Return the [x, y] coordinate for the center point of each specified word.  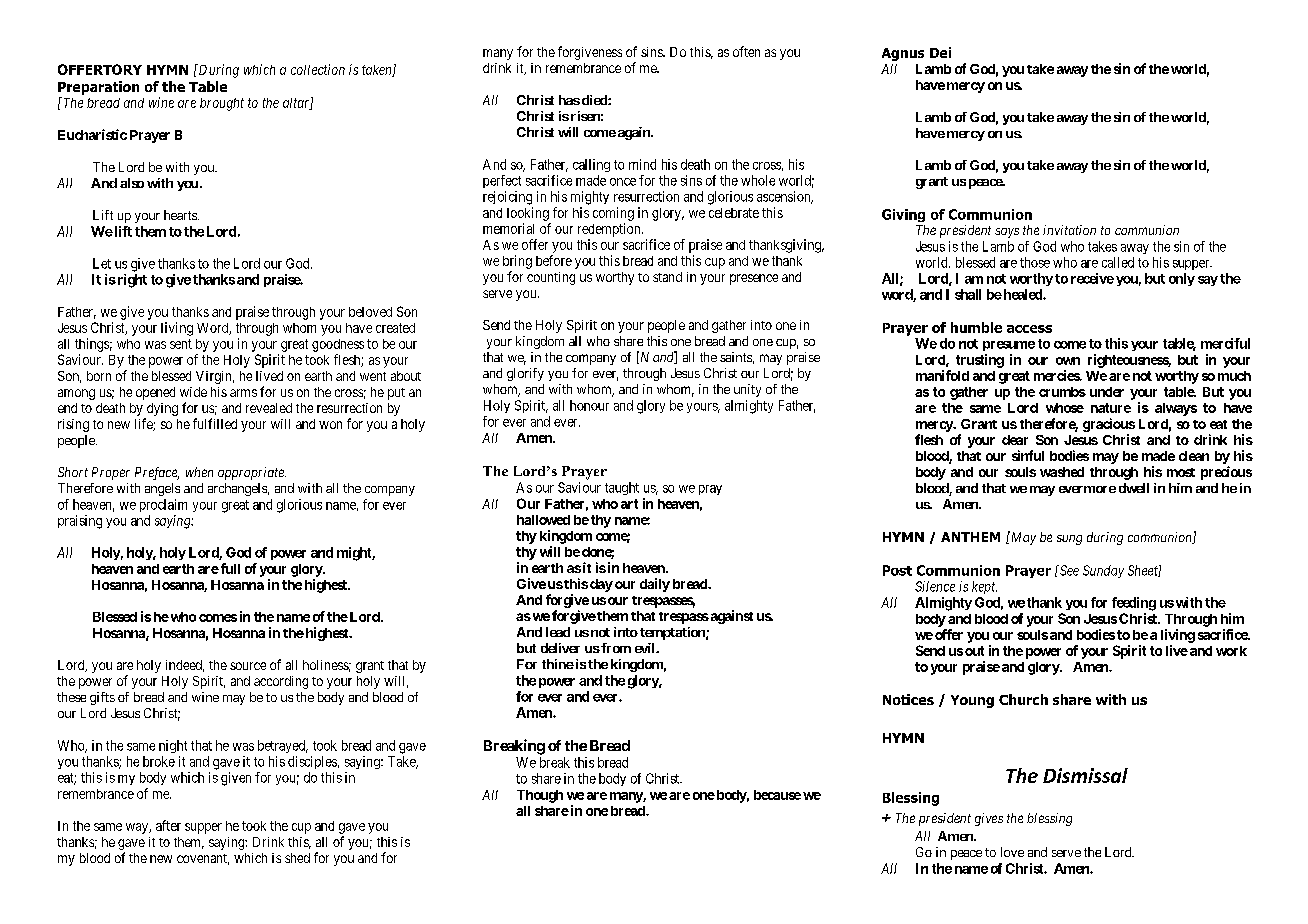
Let [102, 263]
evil [646, 648]
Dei [940, 52]
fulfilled [215, 423]
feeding [1134, 604]
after [168, 825]
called [1118, 262]
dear [1015, 440]
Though [540, 796]
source [248, 666]
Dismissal [1085, 775]
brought [222, 104]
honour [589, 405]
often [746, 51]
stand [667, 277]
